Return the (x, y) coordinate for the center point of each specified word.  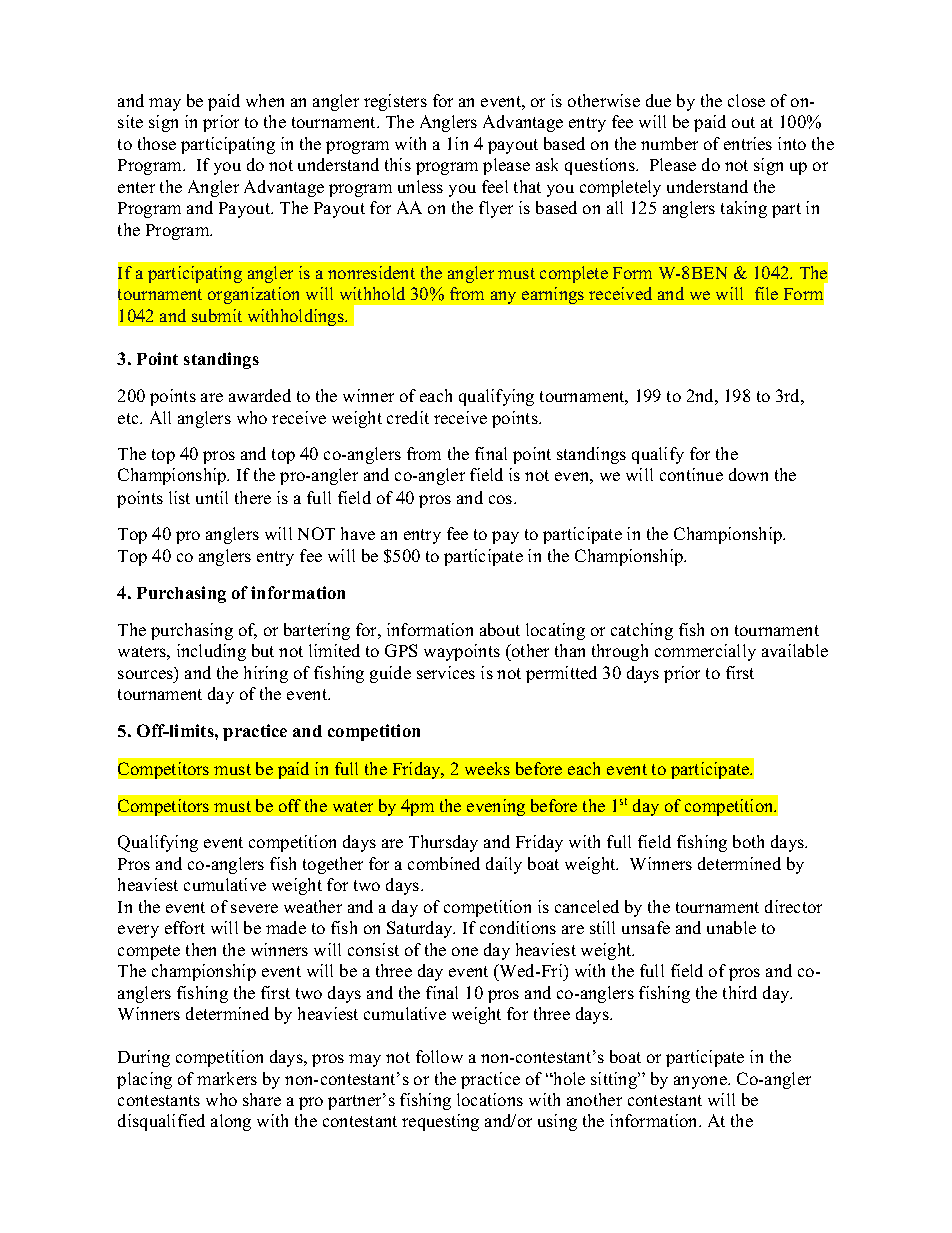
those (157, 143)
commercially (705, 652)
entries (748, 143)
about (500, 629)
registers (395, 102)
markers (227, 1078)
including (211, 652)
